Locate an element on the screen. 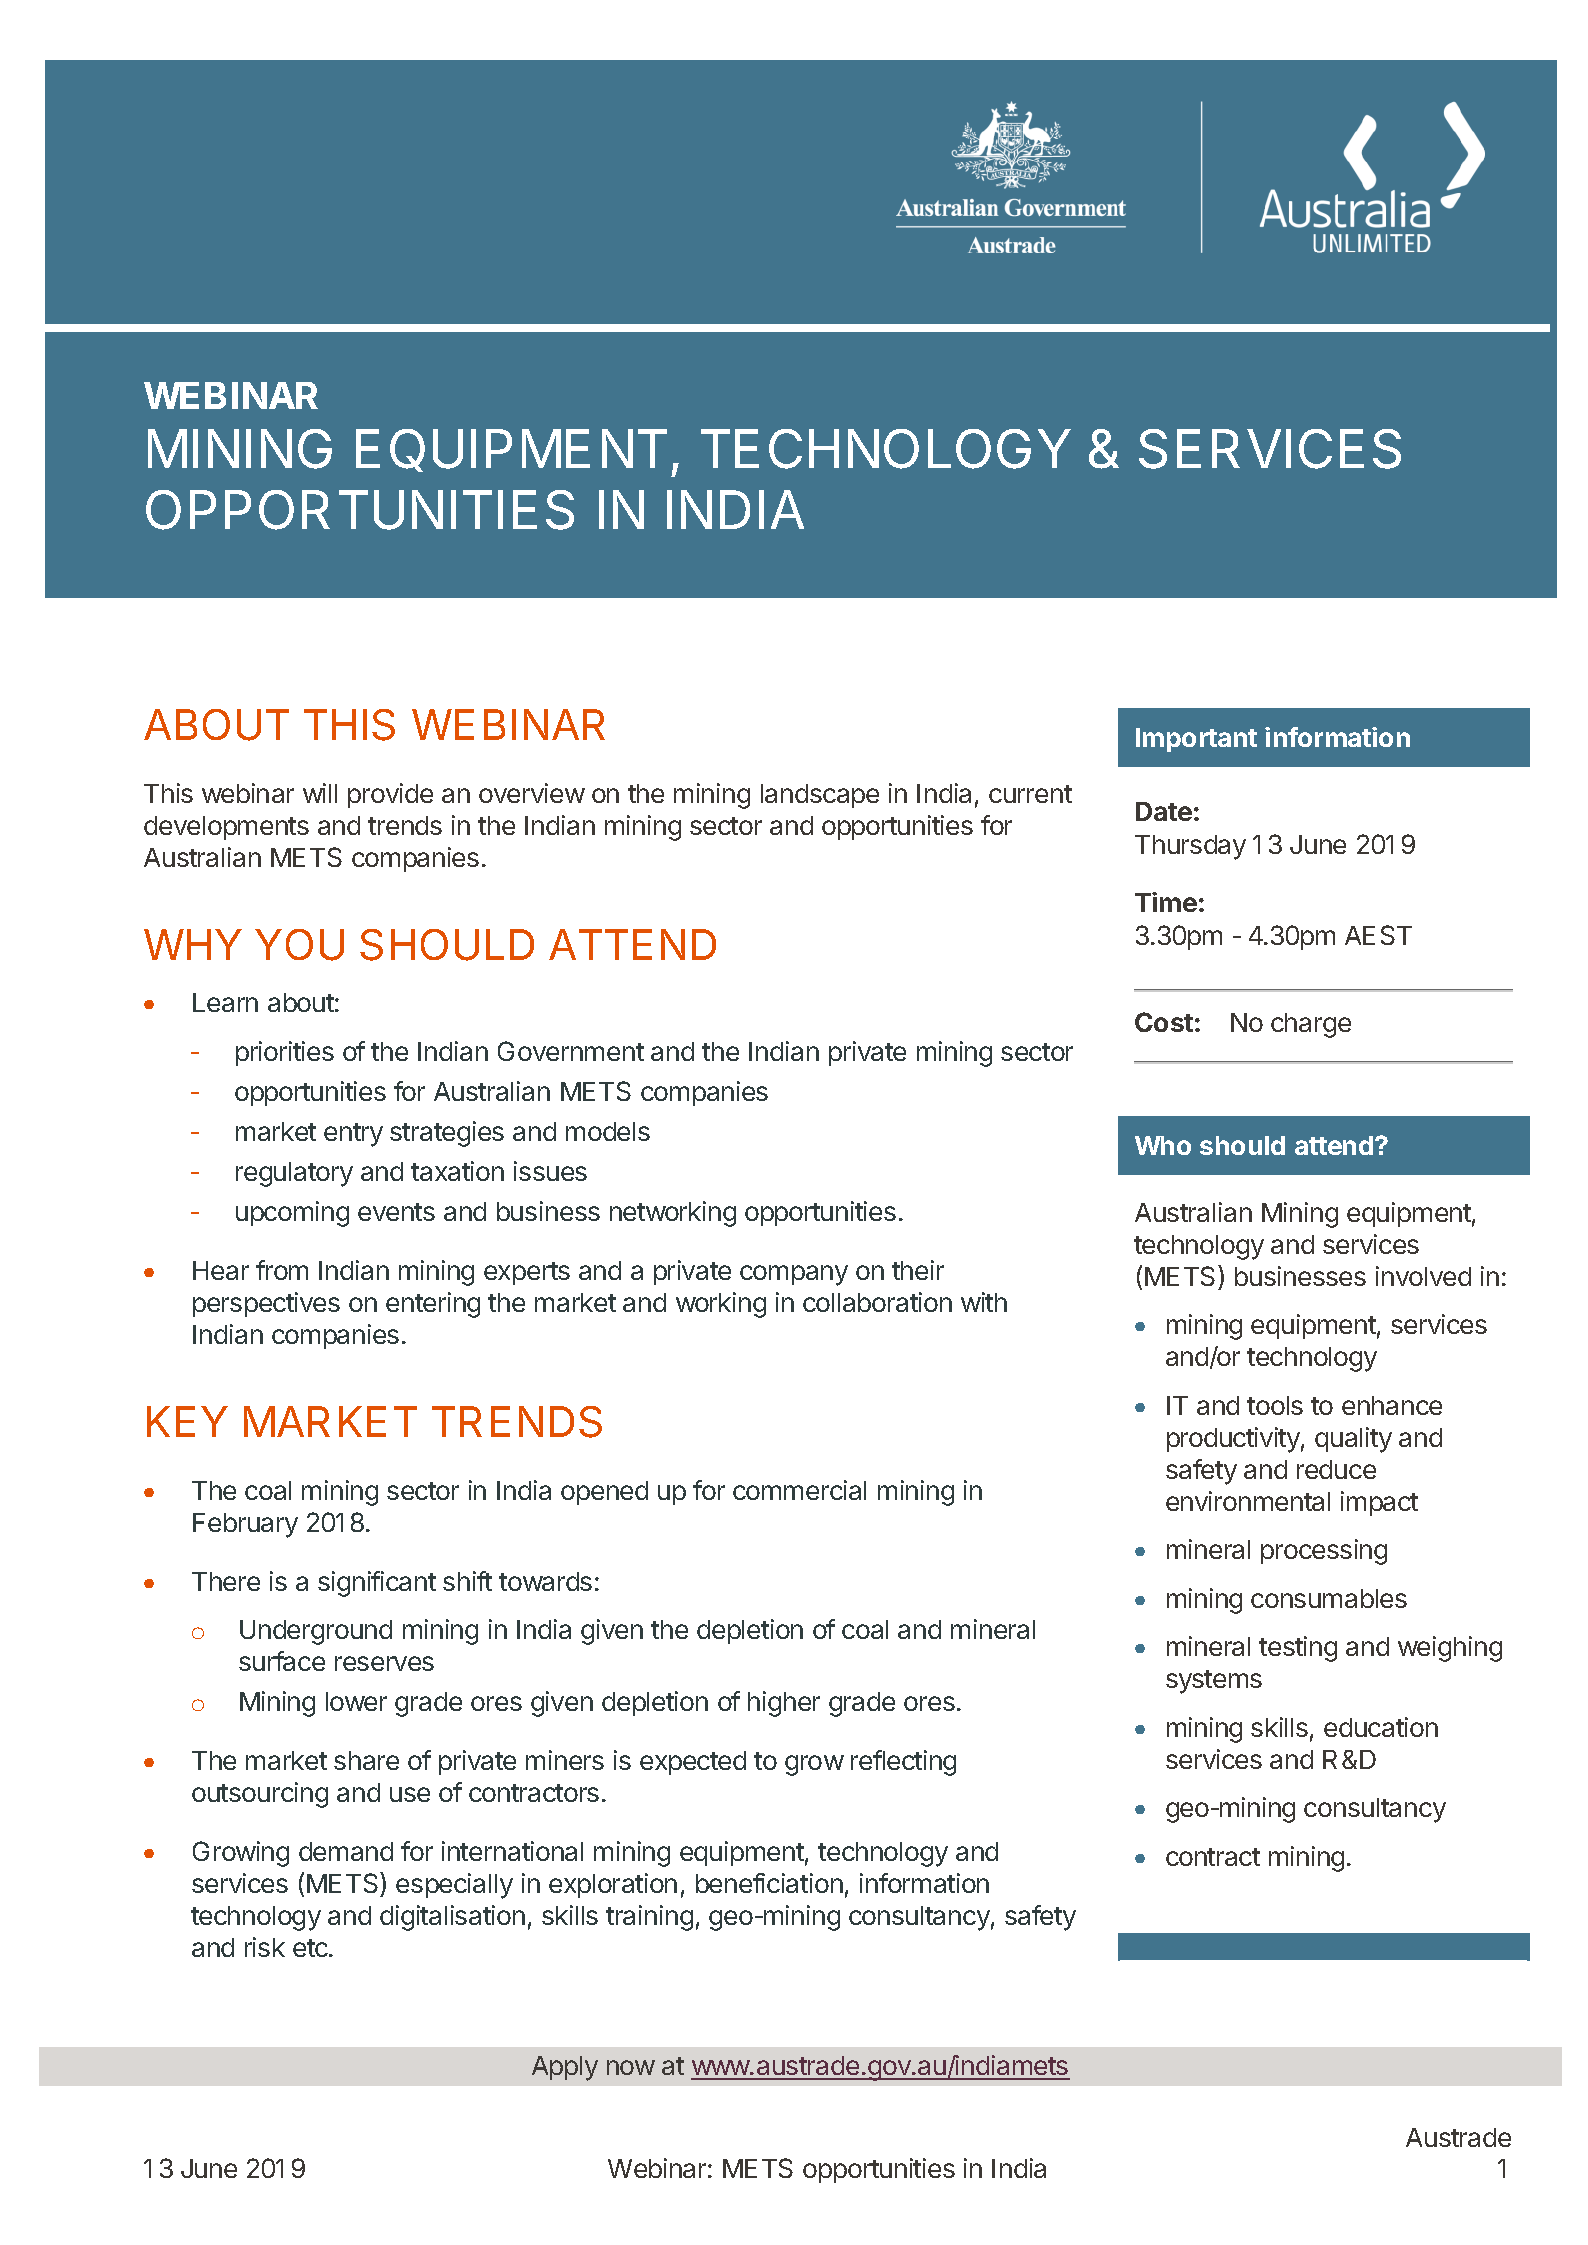  tools is located at coordinates (1275, 1405).
